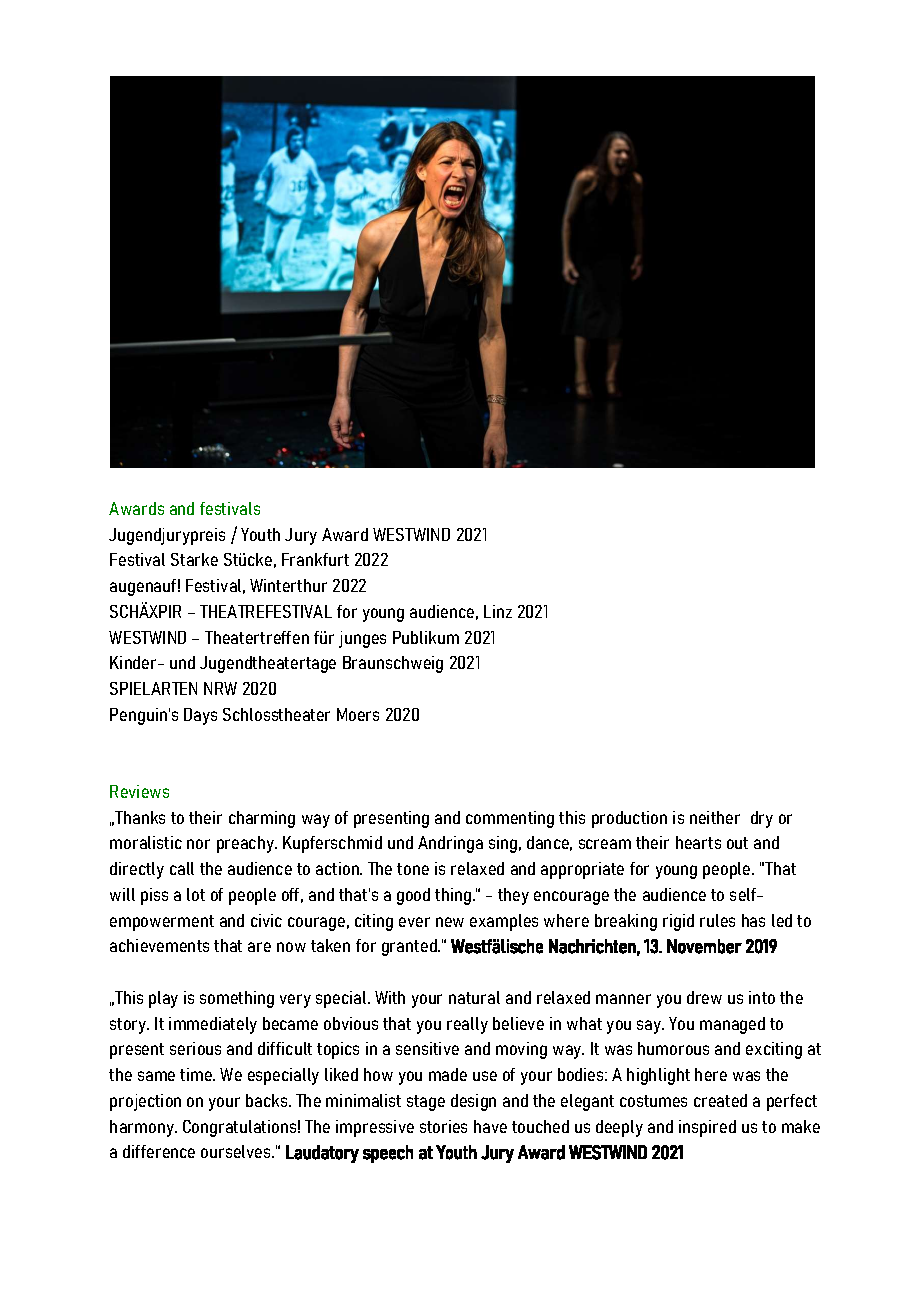  What do you see at coordinates (198, 844) in the screenshot?
I see `nor` at bounding box center [198, 844].
